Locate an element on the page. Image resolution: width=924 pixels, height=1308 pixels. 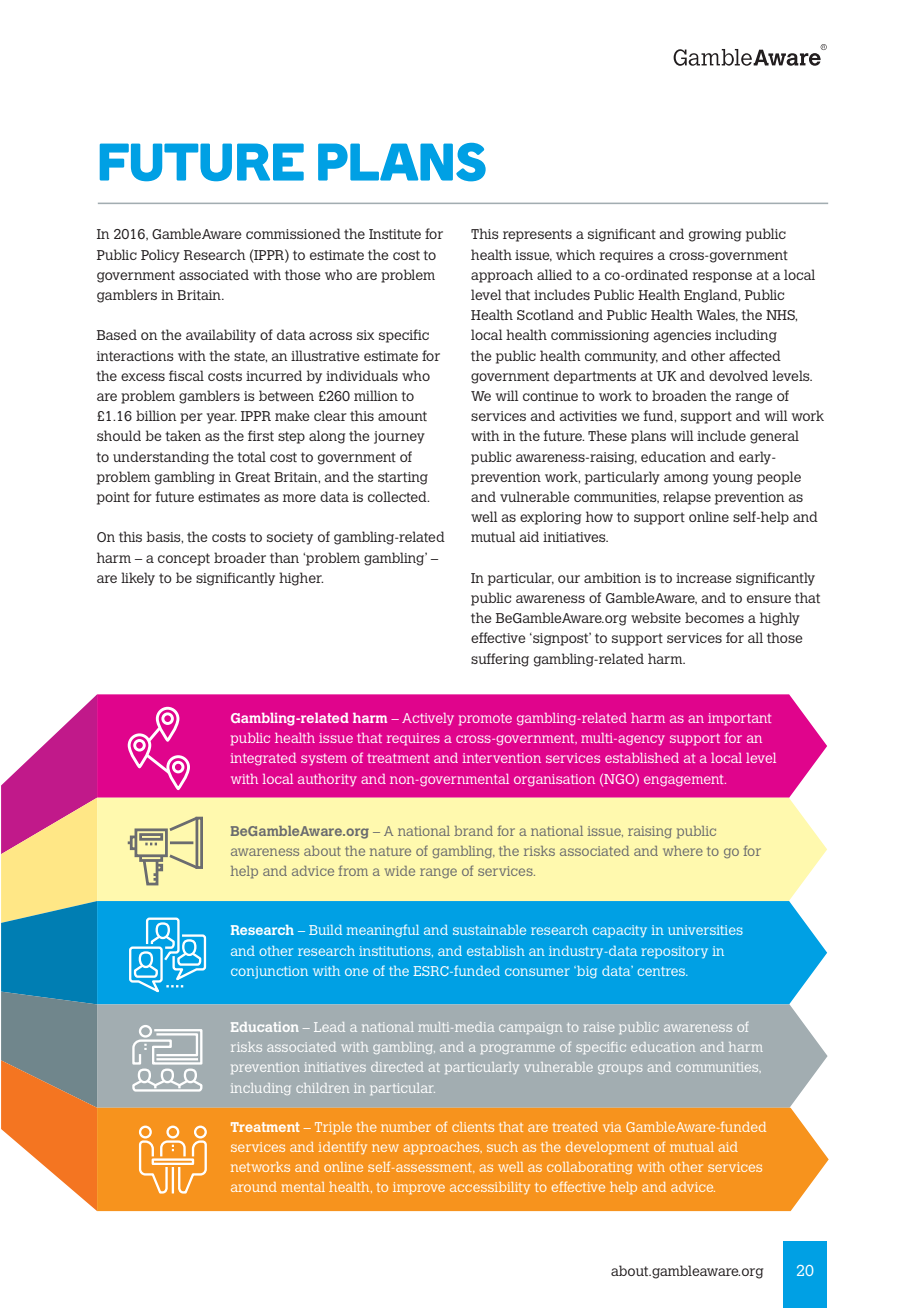
response is located at coordinates (722, 277).
